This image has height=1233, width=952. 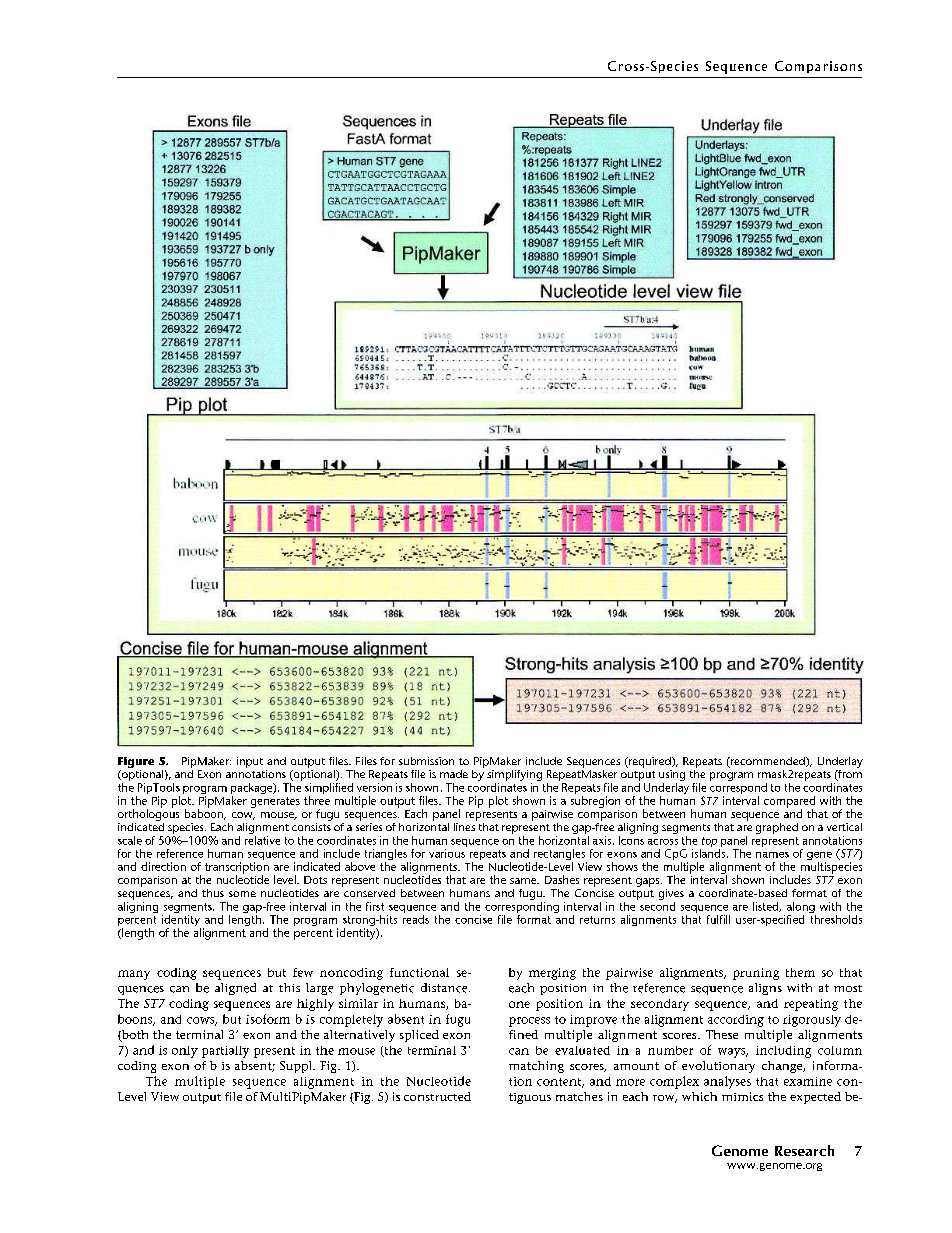 I want to click on same, so click(x=524, y=881).
